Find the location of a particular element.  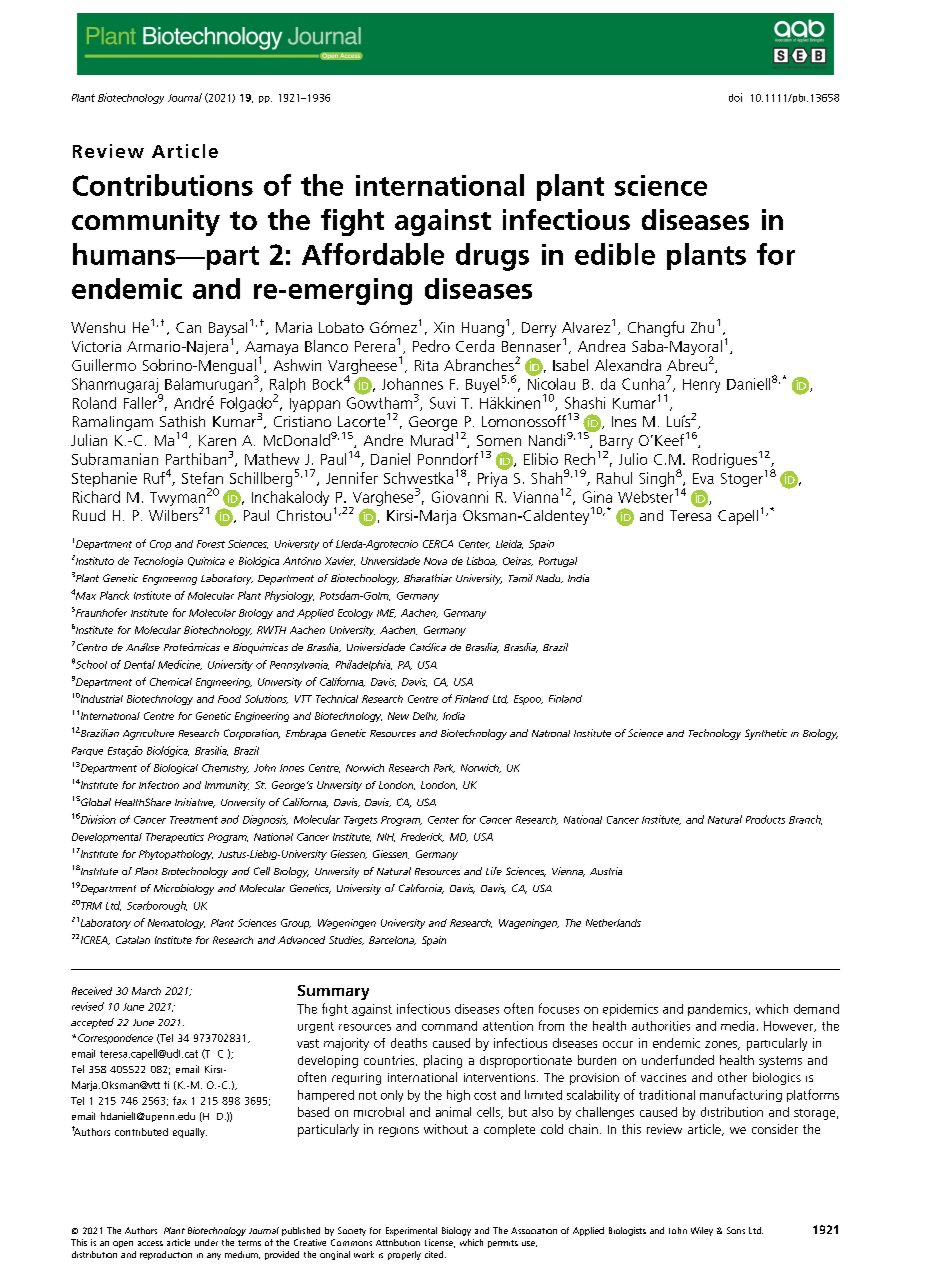

doi is located at coordinates (735, 97).
